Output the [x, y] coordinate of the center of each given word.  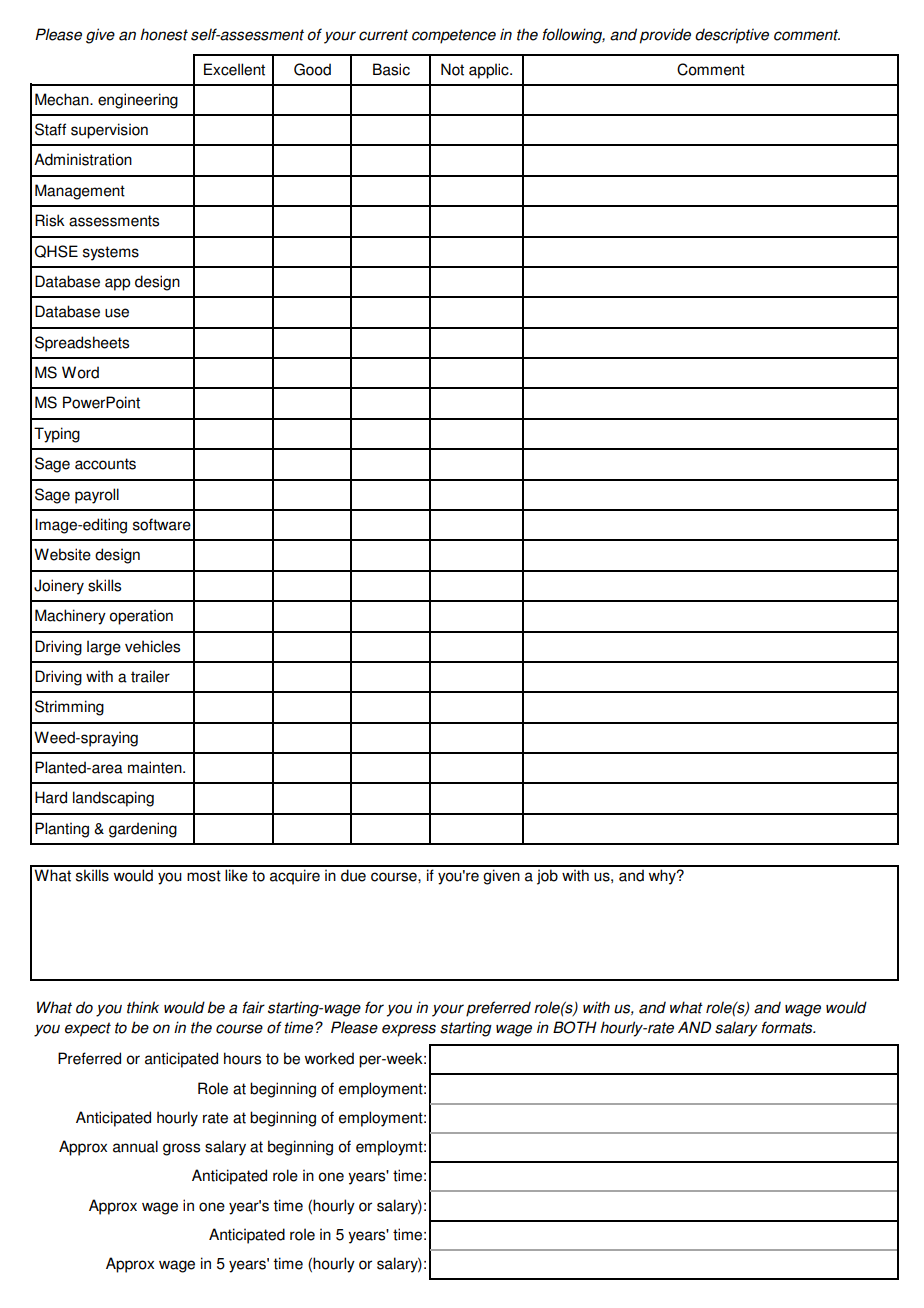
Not [452, 69]
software [162, 524]
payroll [97, 496]
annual [135, 1146]
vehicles [152, 646]
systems [111, 253]
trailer [150, 676]
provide [665, 36]
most [204, 876]
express [409, 1030]
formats [788, 1027]
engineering [138, 101]
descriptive [732, 36]
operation [141, 617]
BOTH [575, 1027]
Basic [391, 69]
